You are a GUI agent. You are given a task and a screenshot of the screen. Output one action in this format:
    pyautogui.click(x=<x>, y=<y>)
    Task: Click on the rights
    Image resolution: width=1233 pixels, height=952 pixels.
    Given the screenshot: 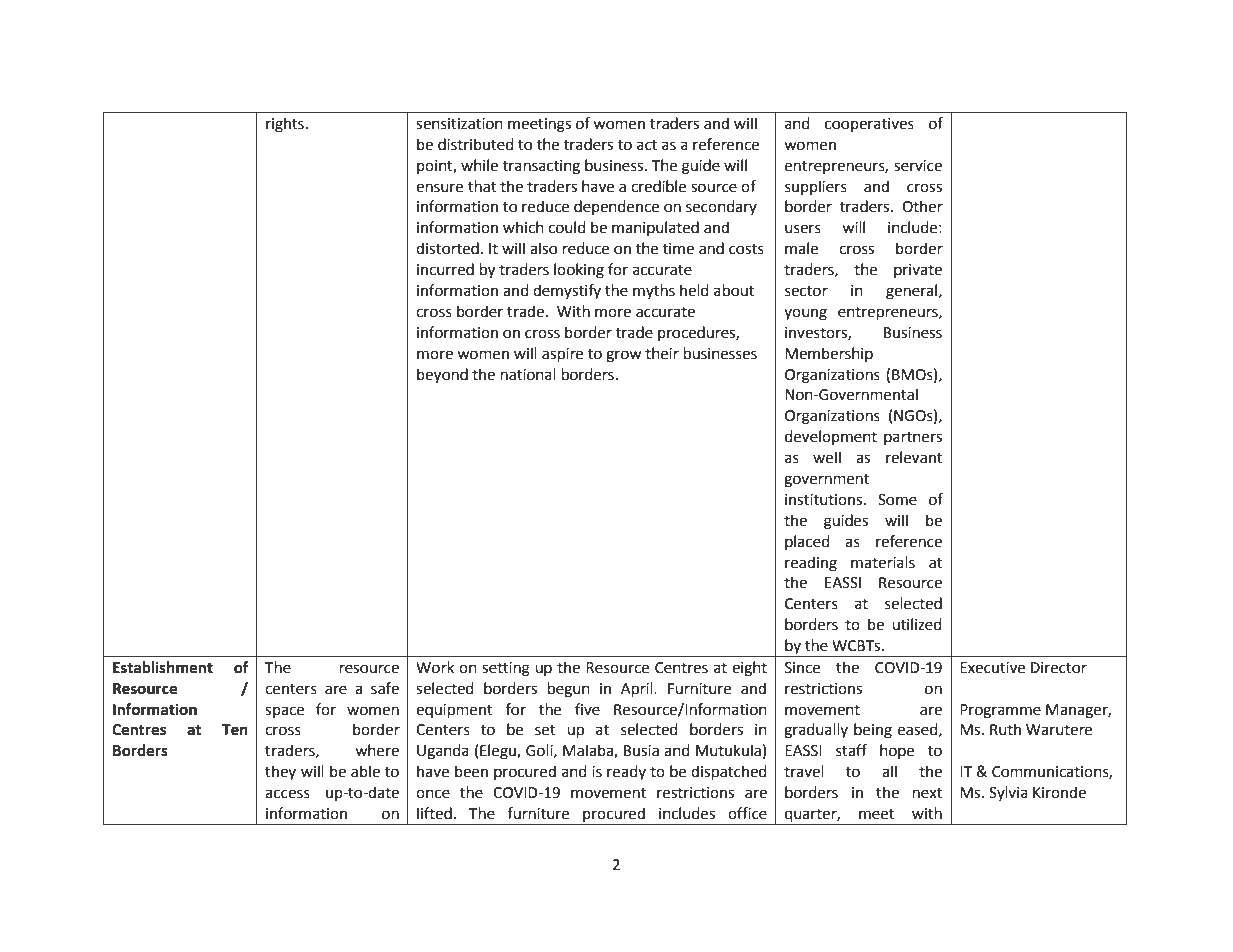 What is the action you would take?
    pyautogui.click(x=285, y=125)
